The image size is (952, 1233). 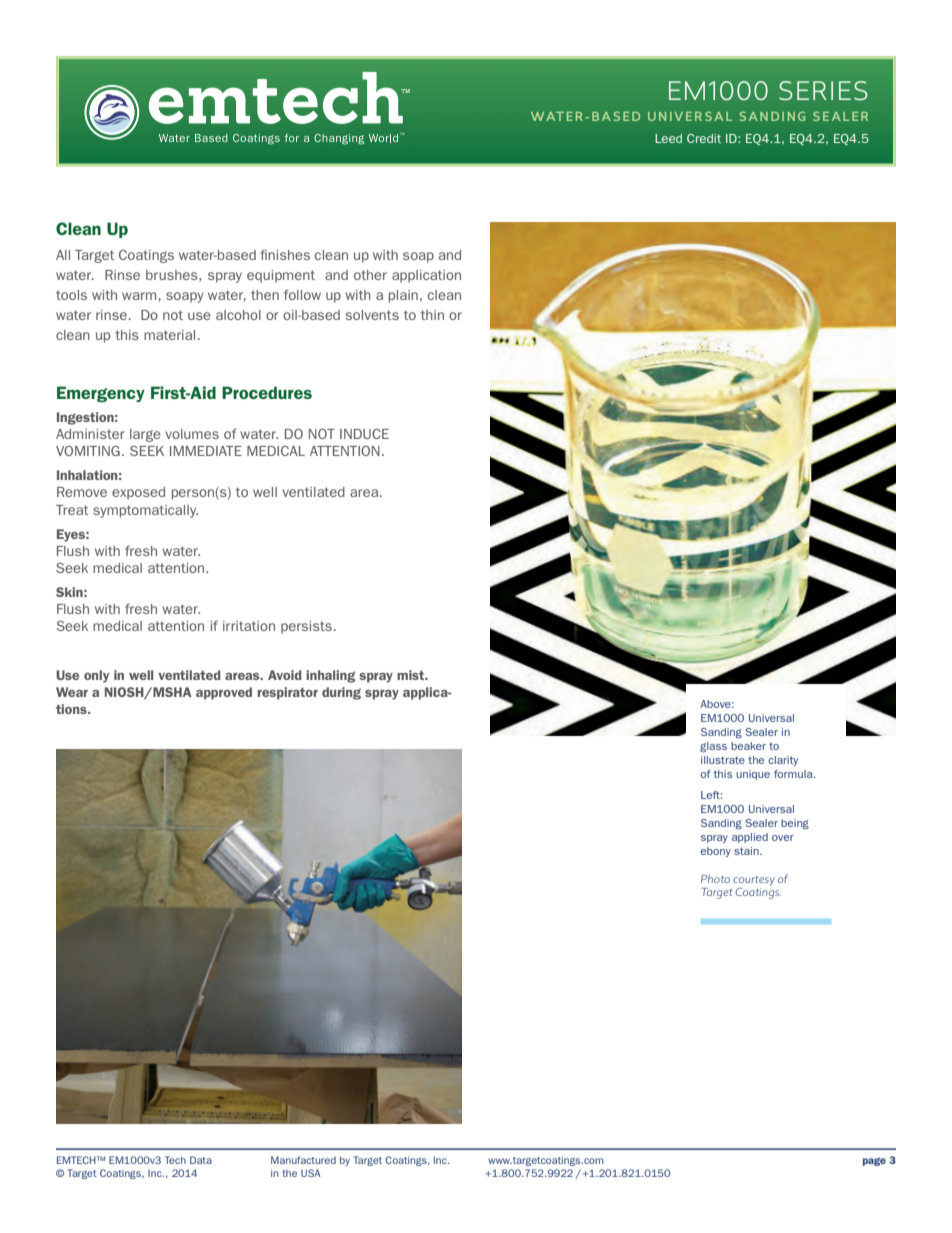 I want to click on USA, so click(x=311, y=1173).
